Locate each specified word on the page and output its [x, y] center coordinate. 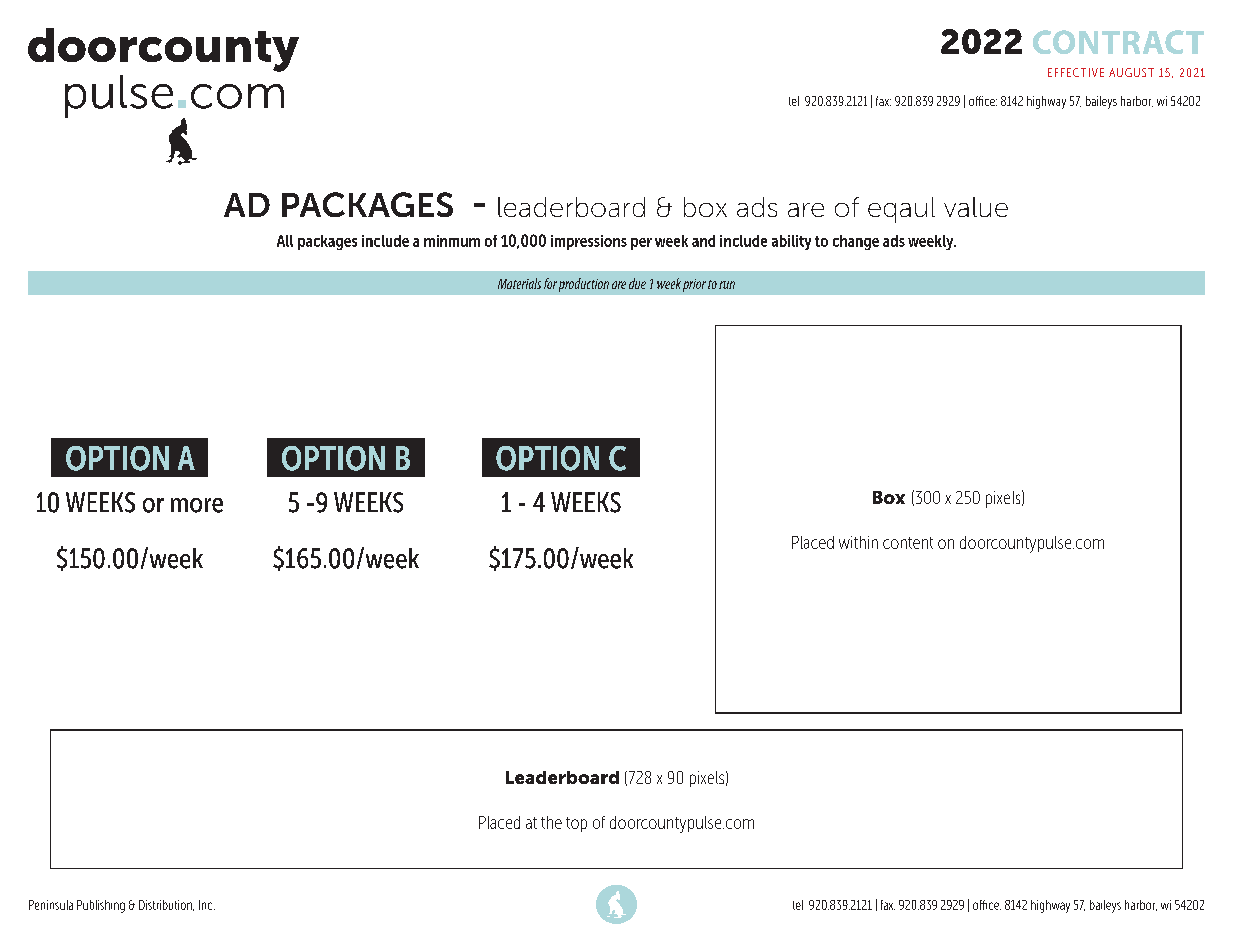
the [551, 822]
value [976, 207]
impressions [589, 242]
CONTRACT [1118, 42]
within [858, 542]
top [576, 824]
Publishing [101, 906]
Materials [519, 283]
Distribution [166, 905]
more [197, 505]
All [285, 241]
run [727, 285]
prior [694, 285]
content [908, 543]
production [584, 285]
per [641, 244]
